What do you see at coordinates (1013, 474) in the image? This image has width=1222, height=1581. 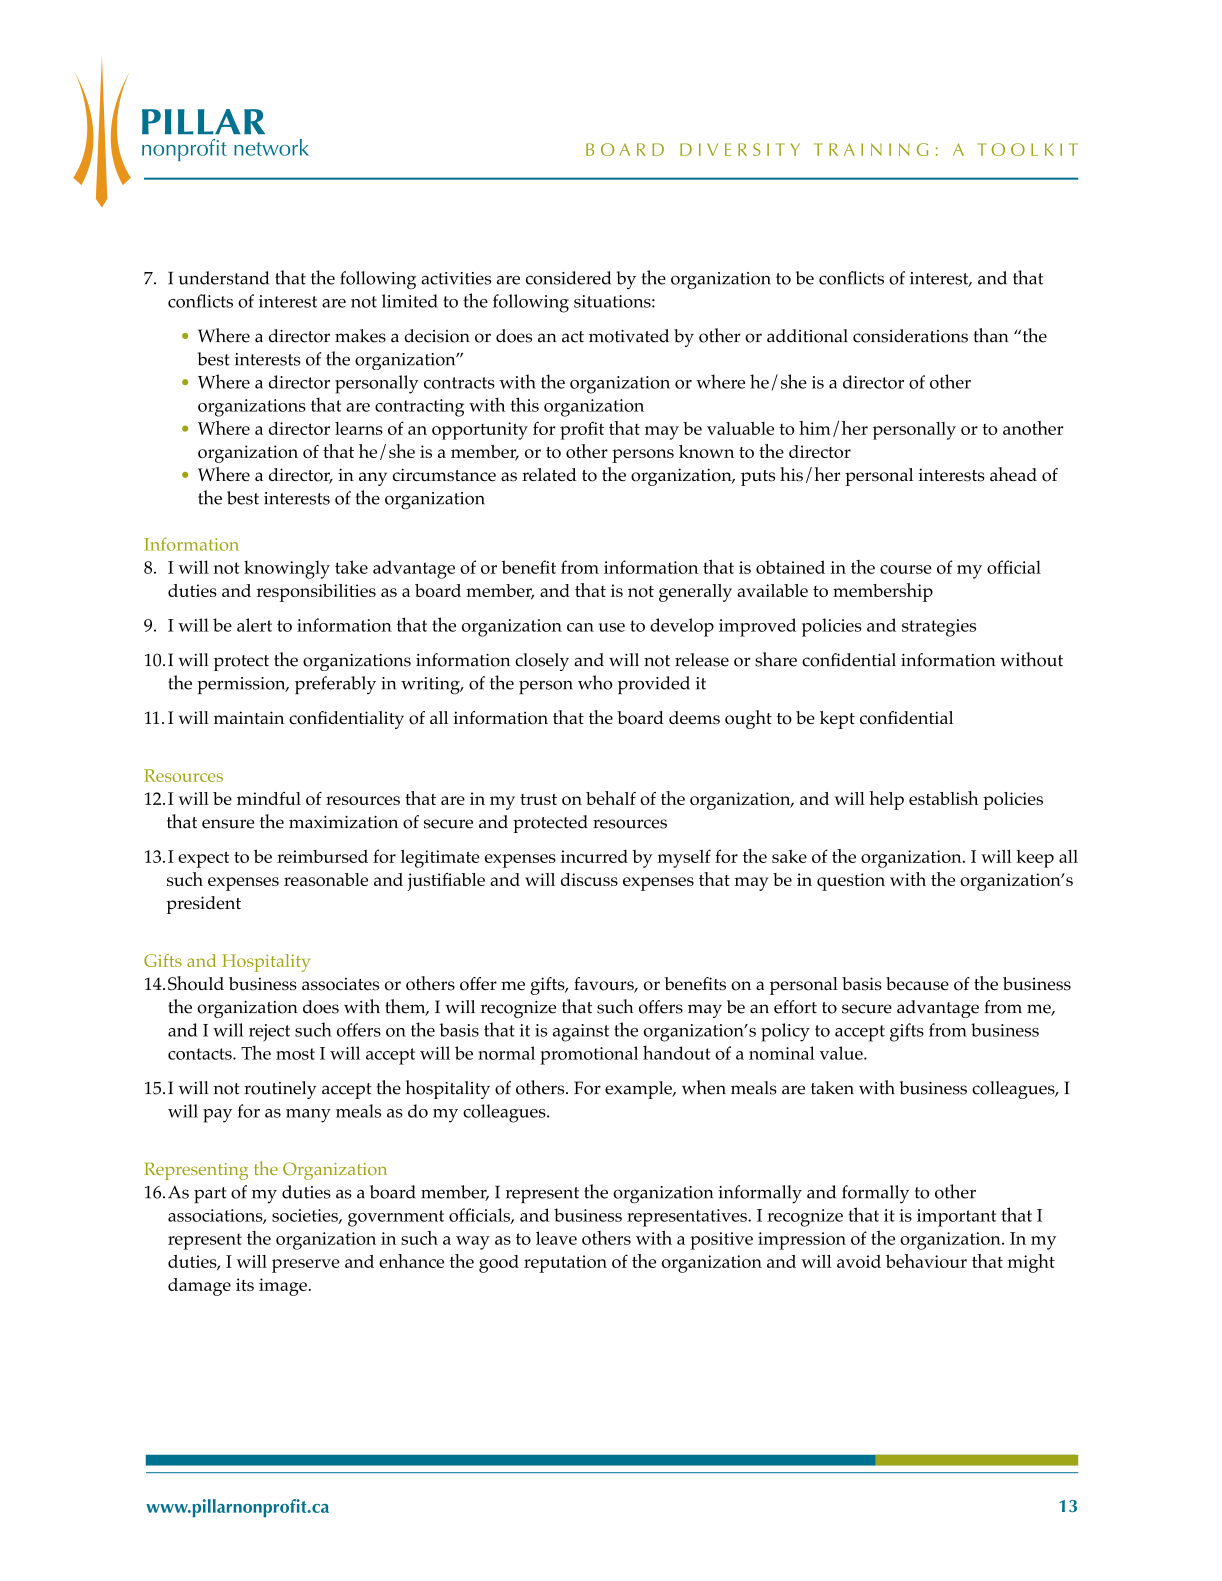 I see `ahead` at bounding box center [1013, 474].
